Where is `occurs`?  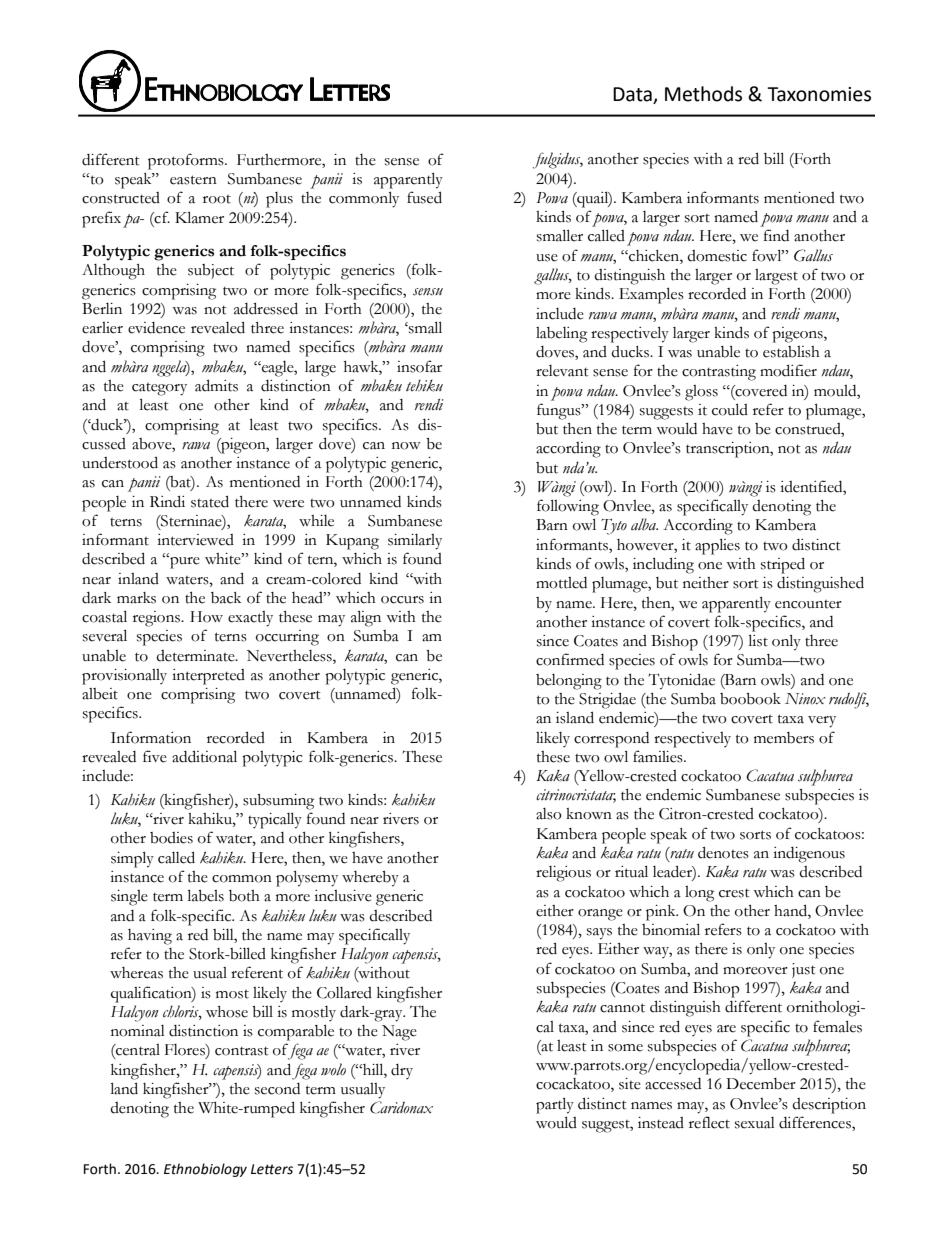
occurs is located at coordinates (402, 600).
